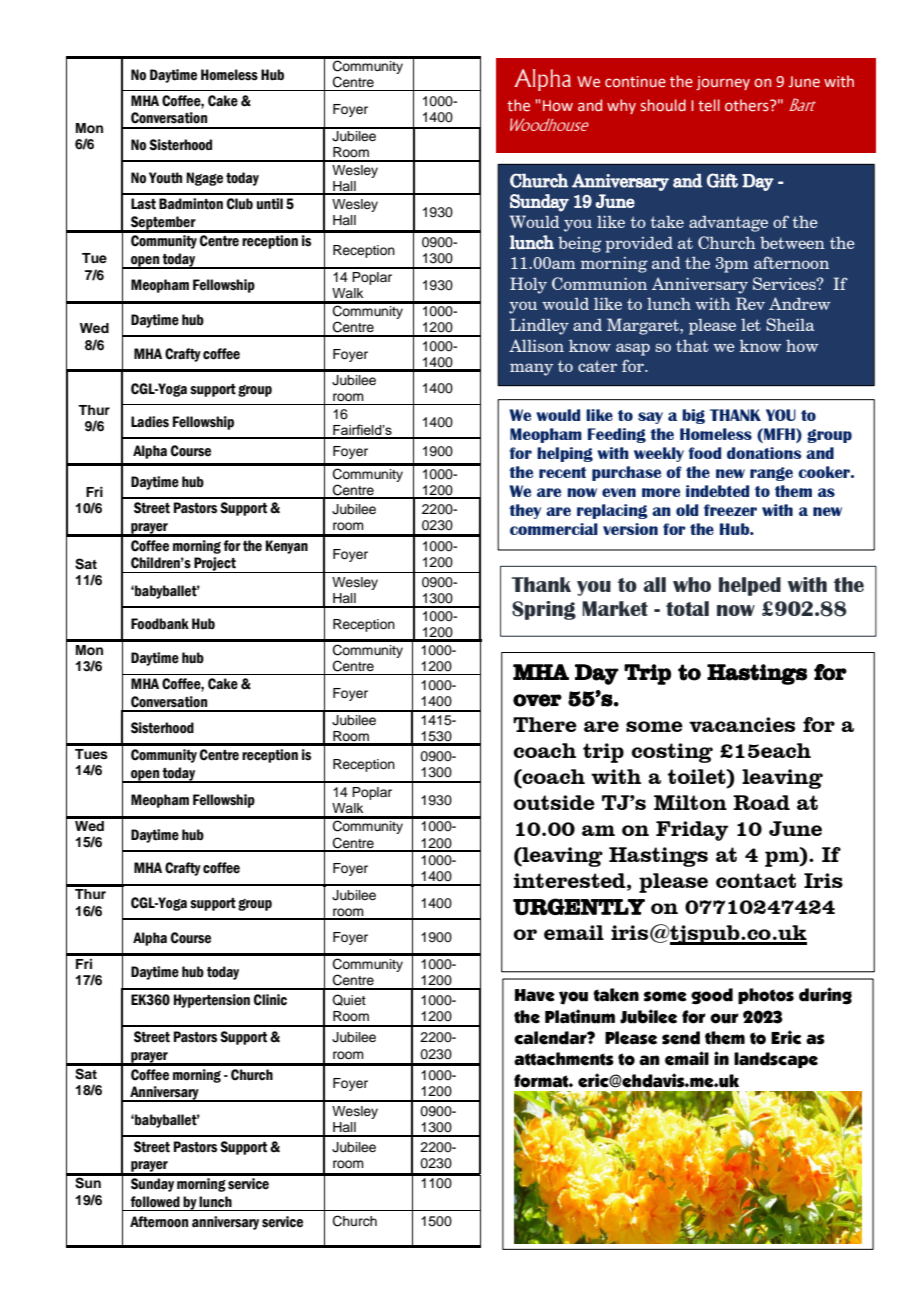 This document has width=924, height=1308. Describe the element at coordinates (748, 105) in the document. I see `others` at that location.
